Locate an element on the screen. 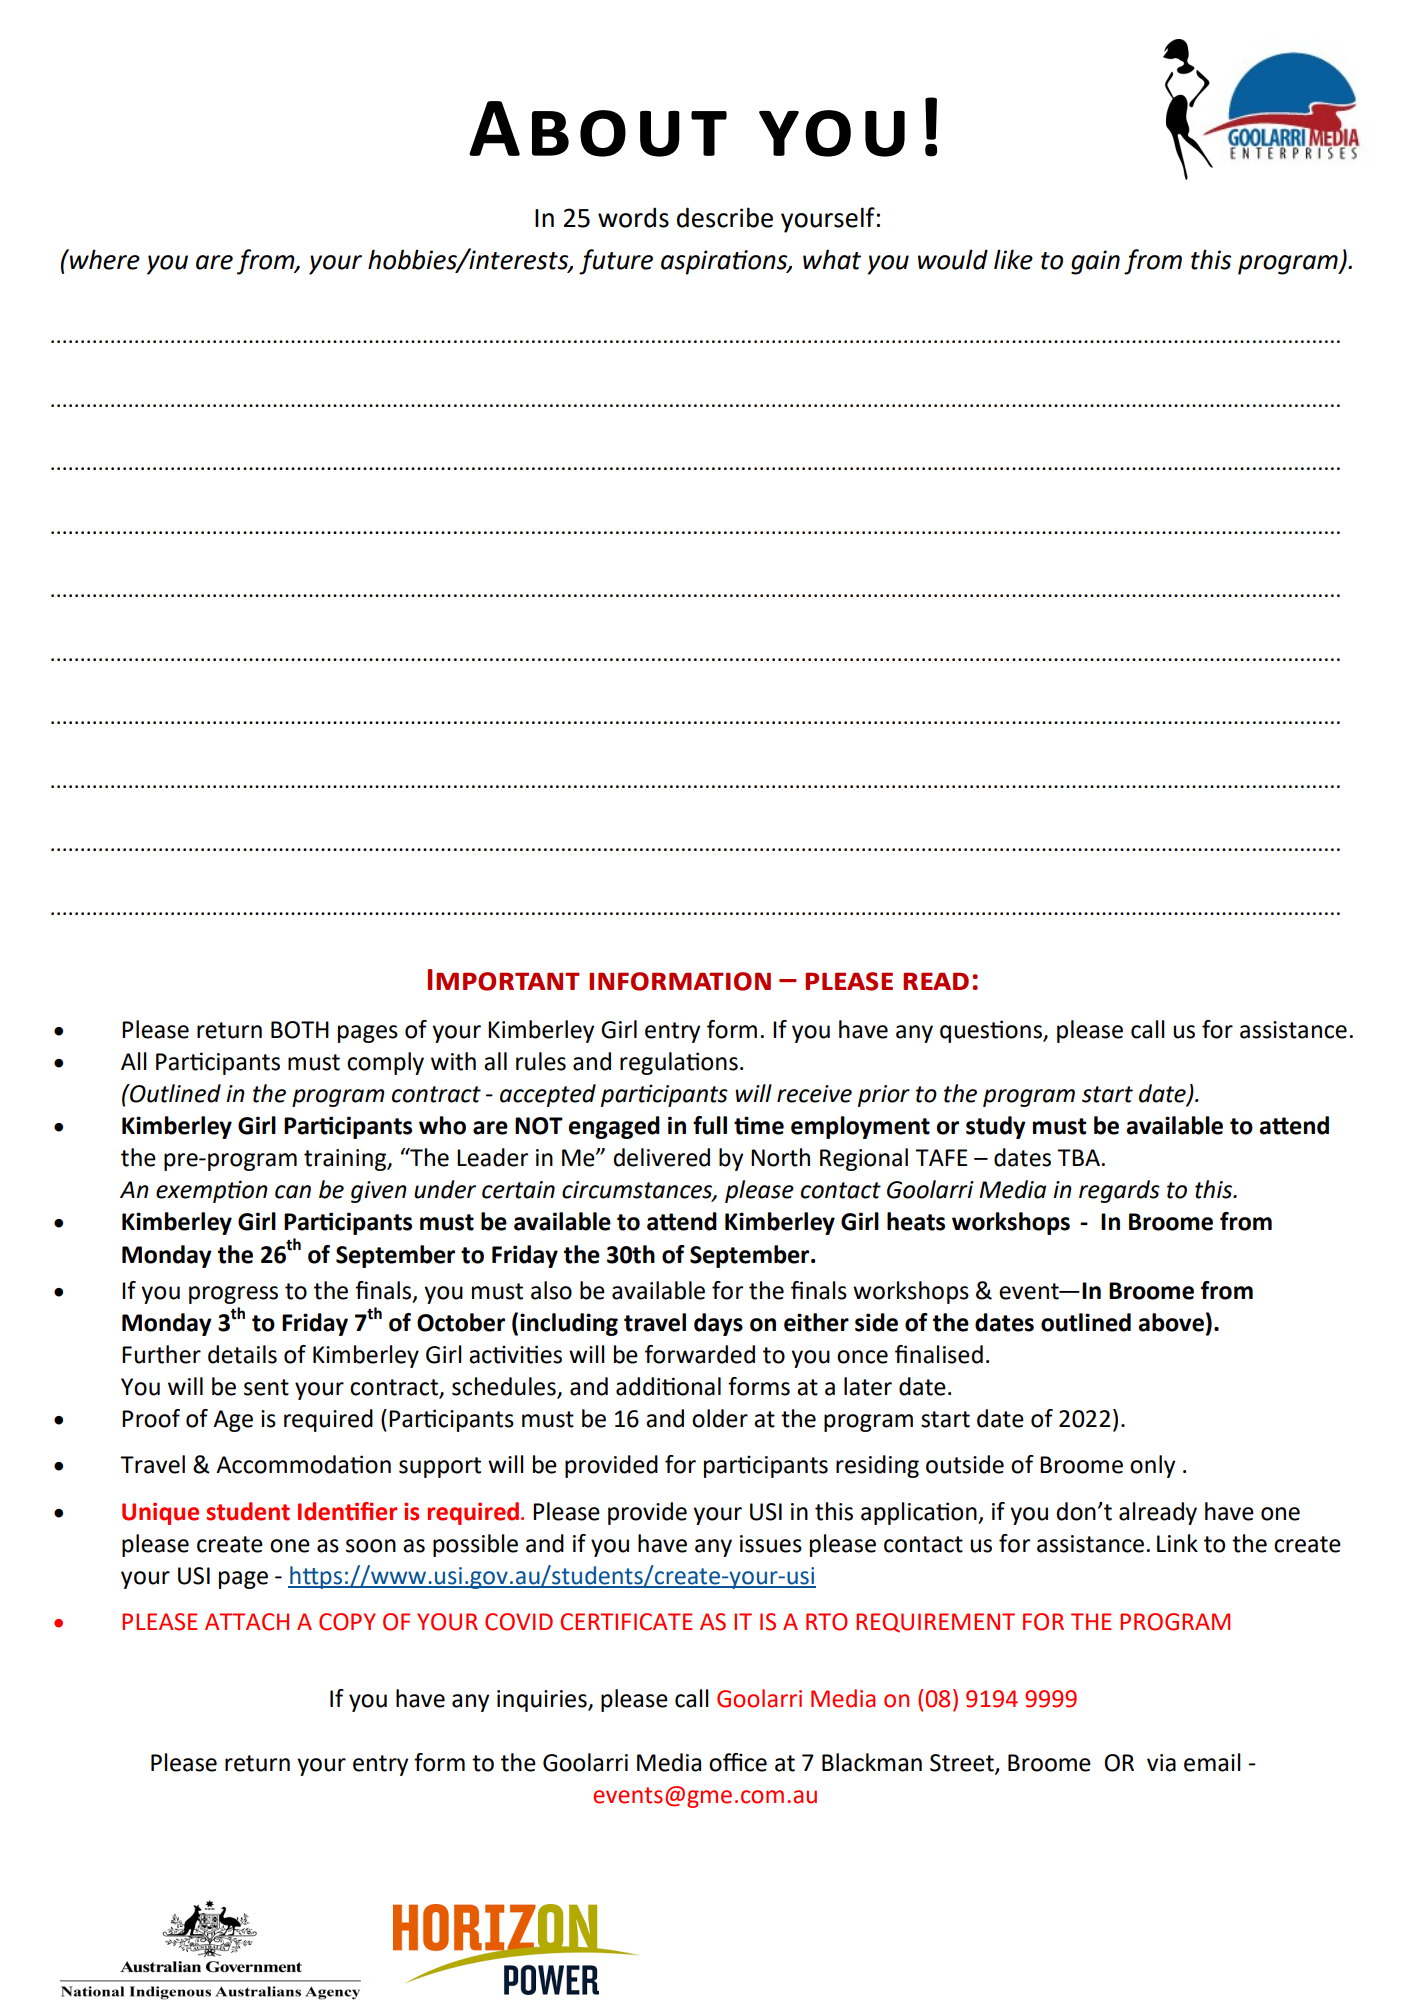 This screenshot has width=1419, height=2007. where is located at coordinates (104, 259).
